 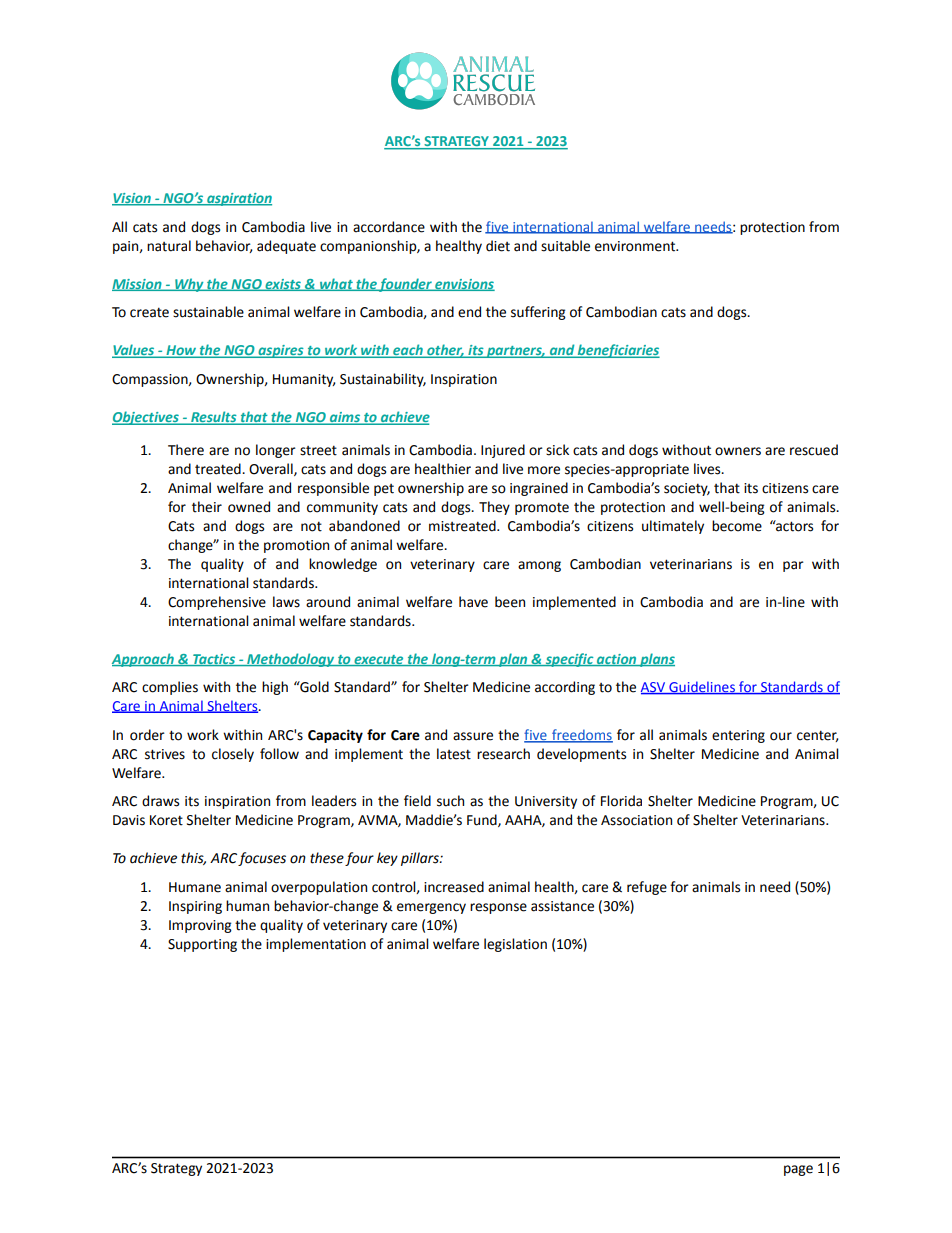 I want to click on Supporting, so click(x=202, y=945).
